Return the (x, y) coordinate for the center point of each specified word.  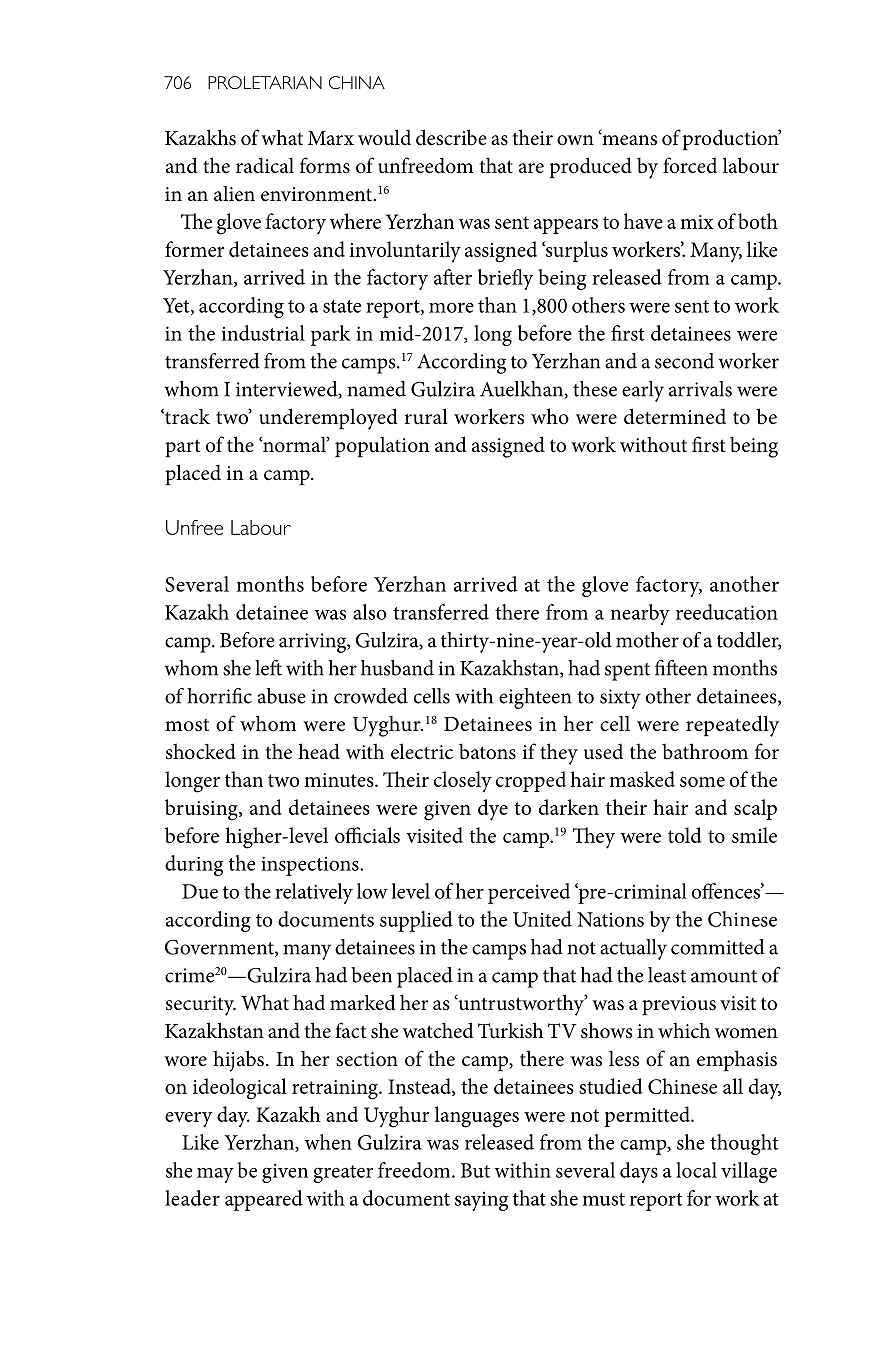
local (696, 1170)
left (268, 668)
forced (690, 165)
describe (451, 137)
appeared (264, 1200)
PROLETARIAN (265, 82)
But (475, 1170)
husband (397, 668)
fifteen (681, 668)
